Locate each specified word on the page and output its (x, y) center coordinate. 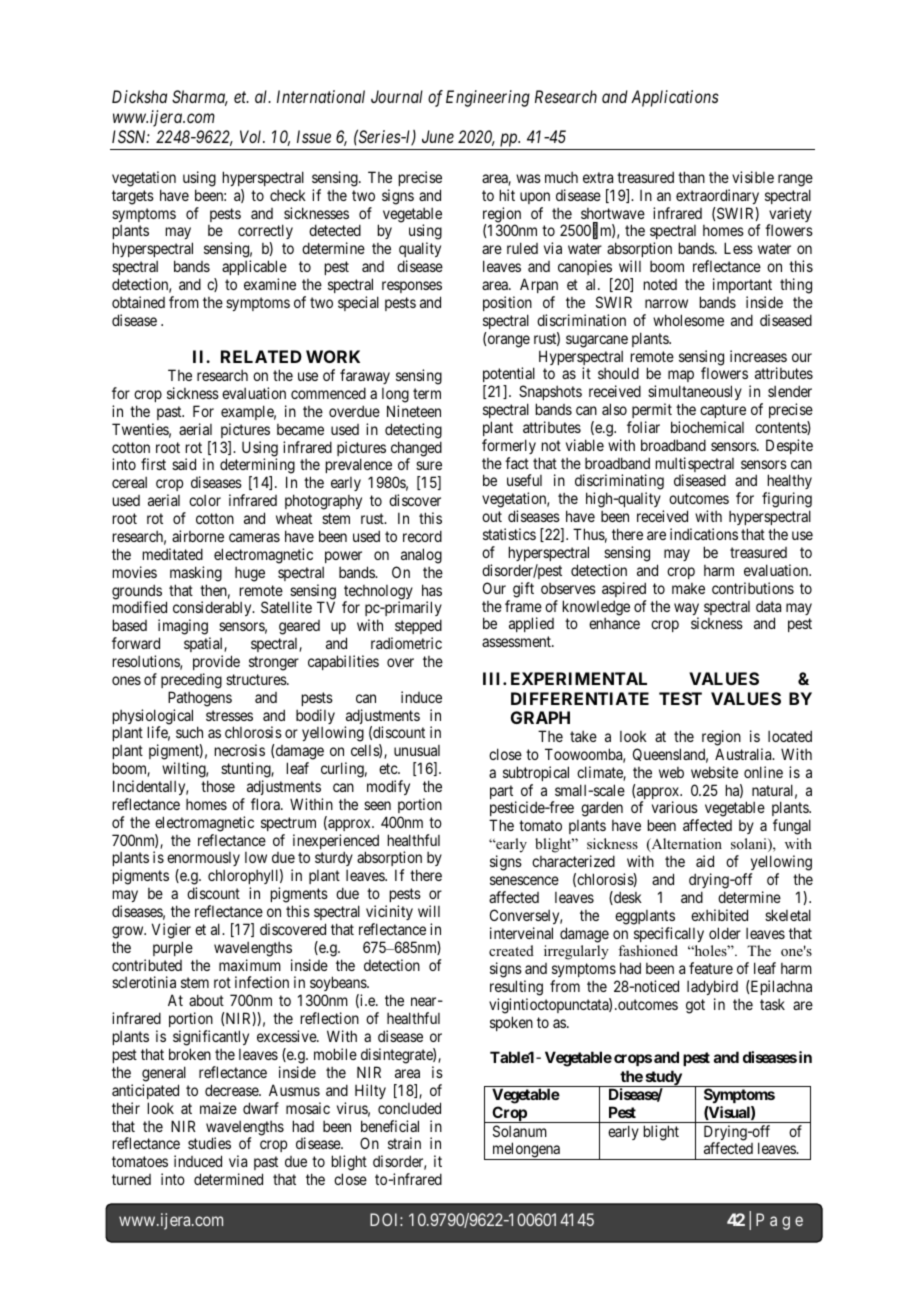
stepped (418, 628)
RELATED (261, 356)
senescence (524, 880)
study (663, 1078)
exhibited (719, 915)
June (438, 136)
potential (509, 376)
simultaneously (695, 392)
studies (209, 1143)
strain (404, 1143)
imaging (184, 628)
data (768, 606)
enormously (203, 861)
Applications (675, 98)
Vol (252, 136)
